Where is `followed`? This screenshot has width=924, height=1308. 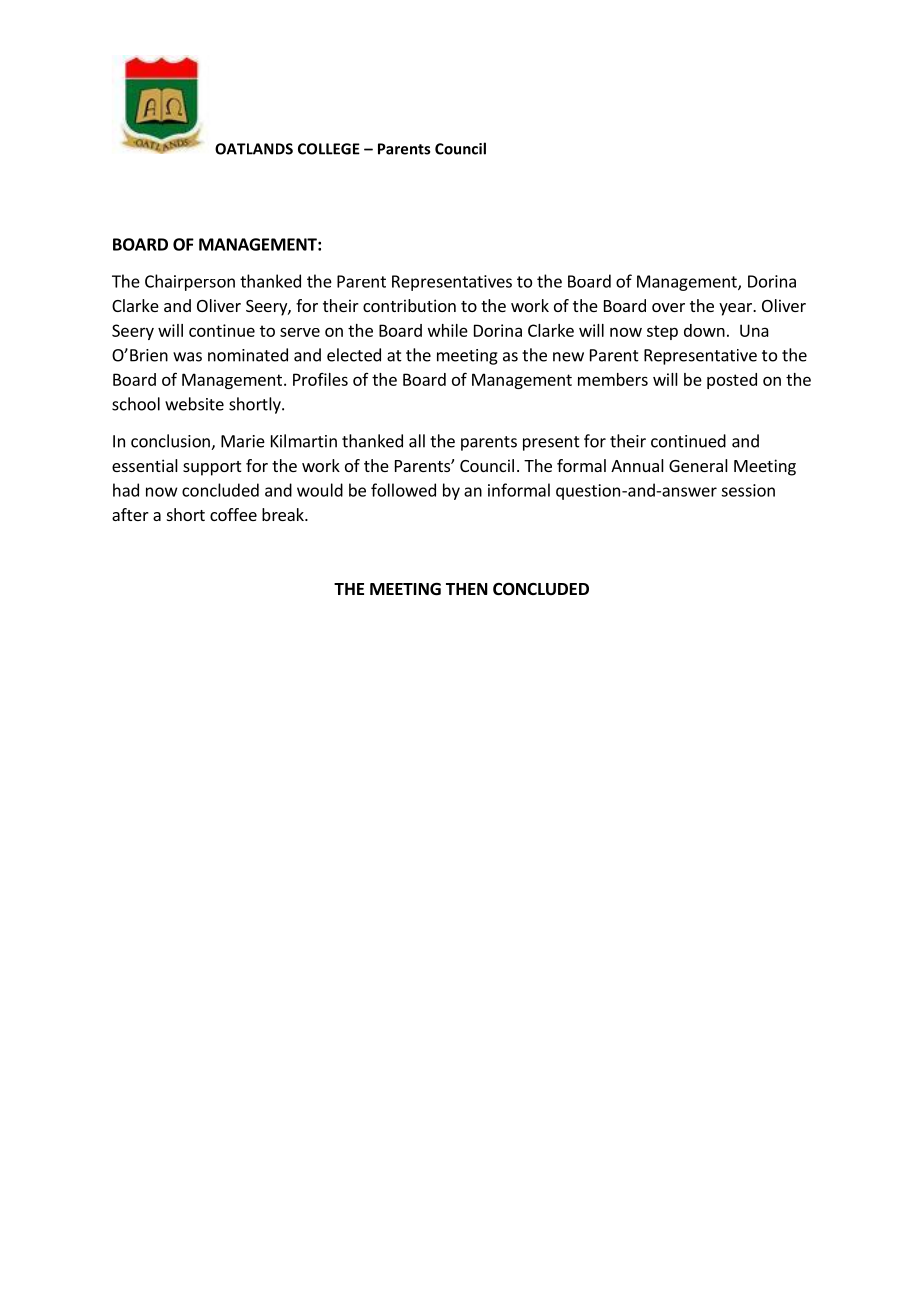
followed is located at coordinates (403, 490).
